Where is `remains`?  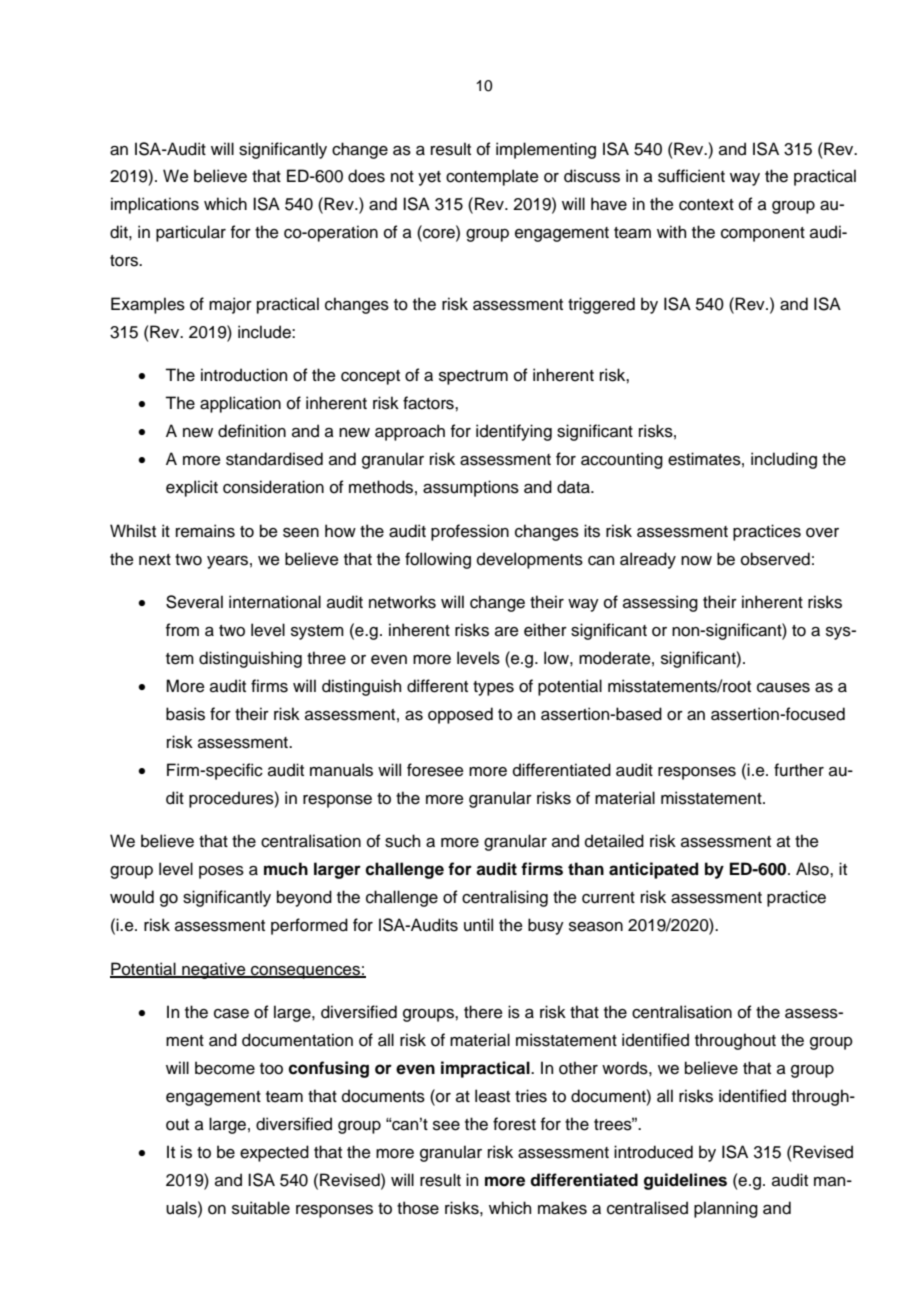
remains is located at coordinates (205, 531).
